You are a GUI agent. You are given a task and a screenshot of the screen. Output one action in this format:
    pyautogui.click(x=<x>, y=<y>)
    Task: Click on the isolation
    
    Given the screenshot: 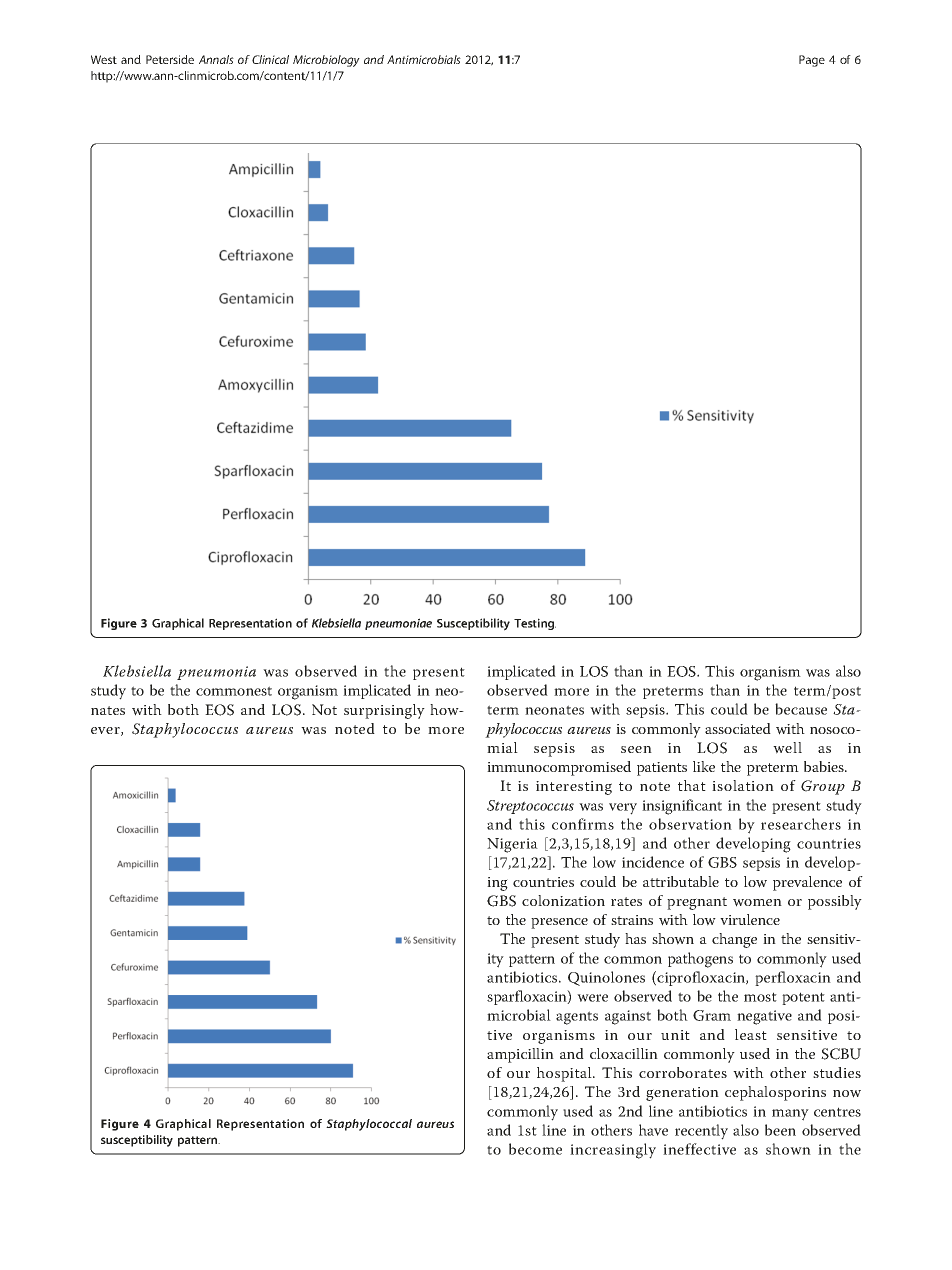 What is the action you would take?
    pyautogui.click(x=743, y=785)
